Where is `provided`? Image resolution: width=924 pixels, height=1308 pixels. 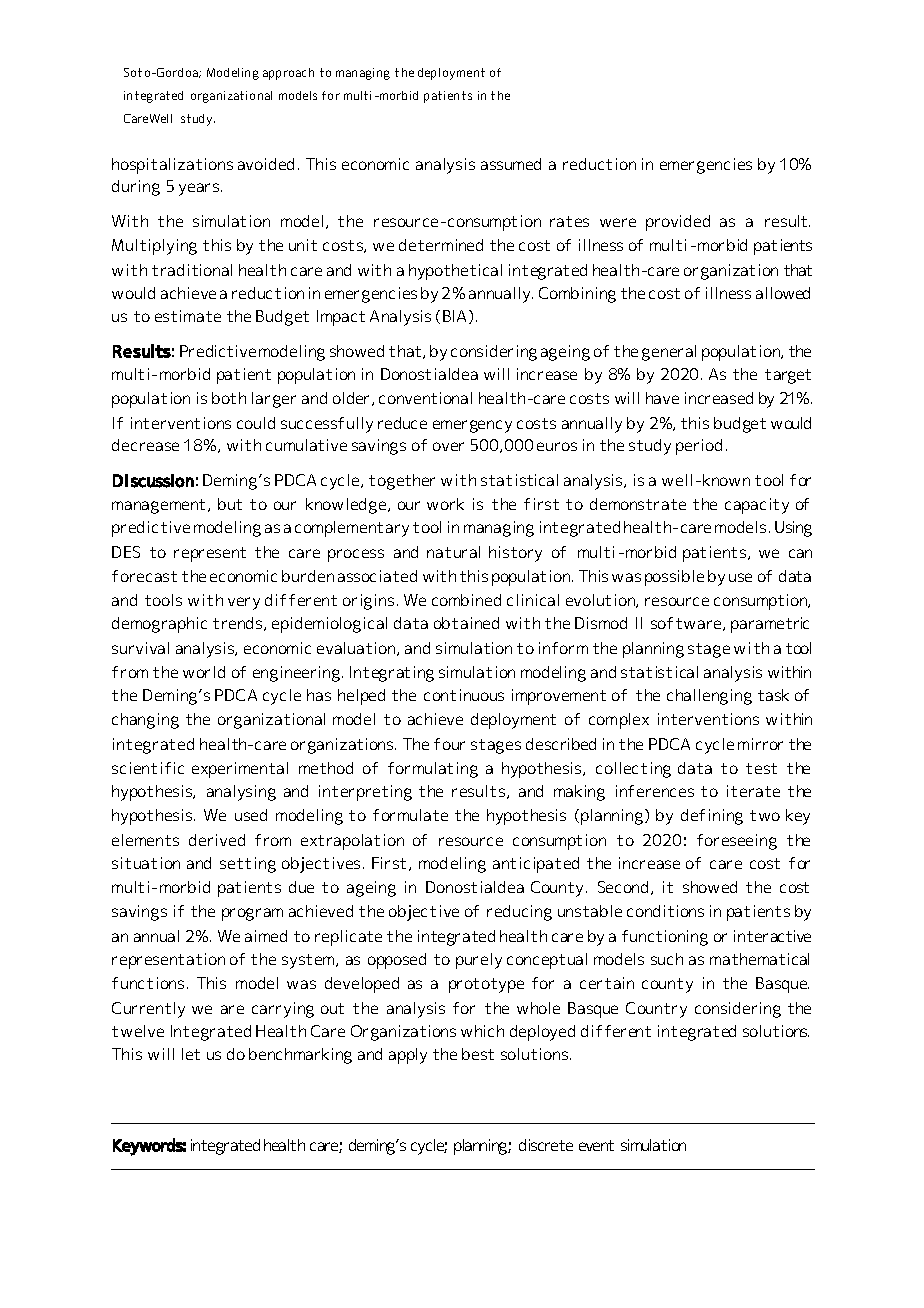
provided is located at coordinates (678, 223).
